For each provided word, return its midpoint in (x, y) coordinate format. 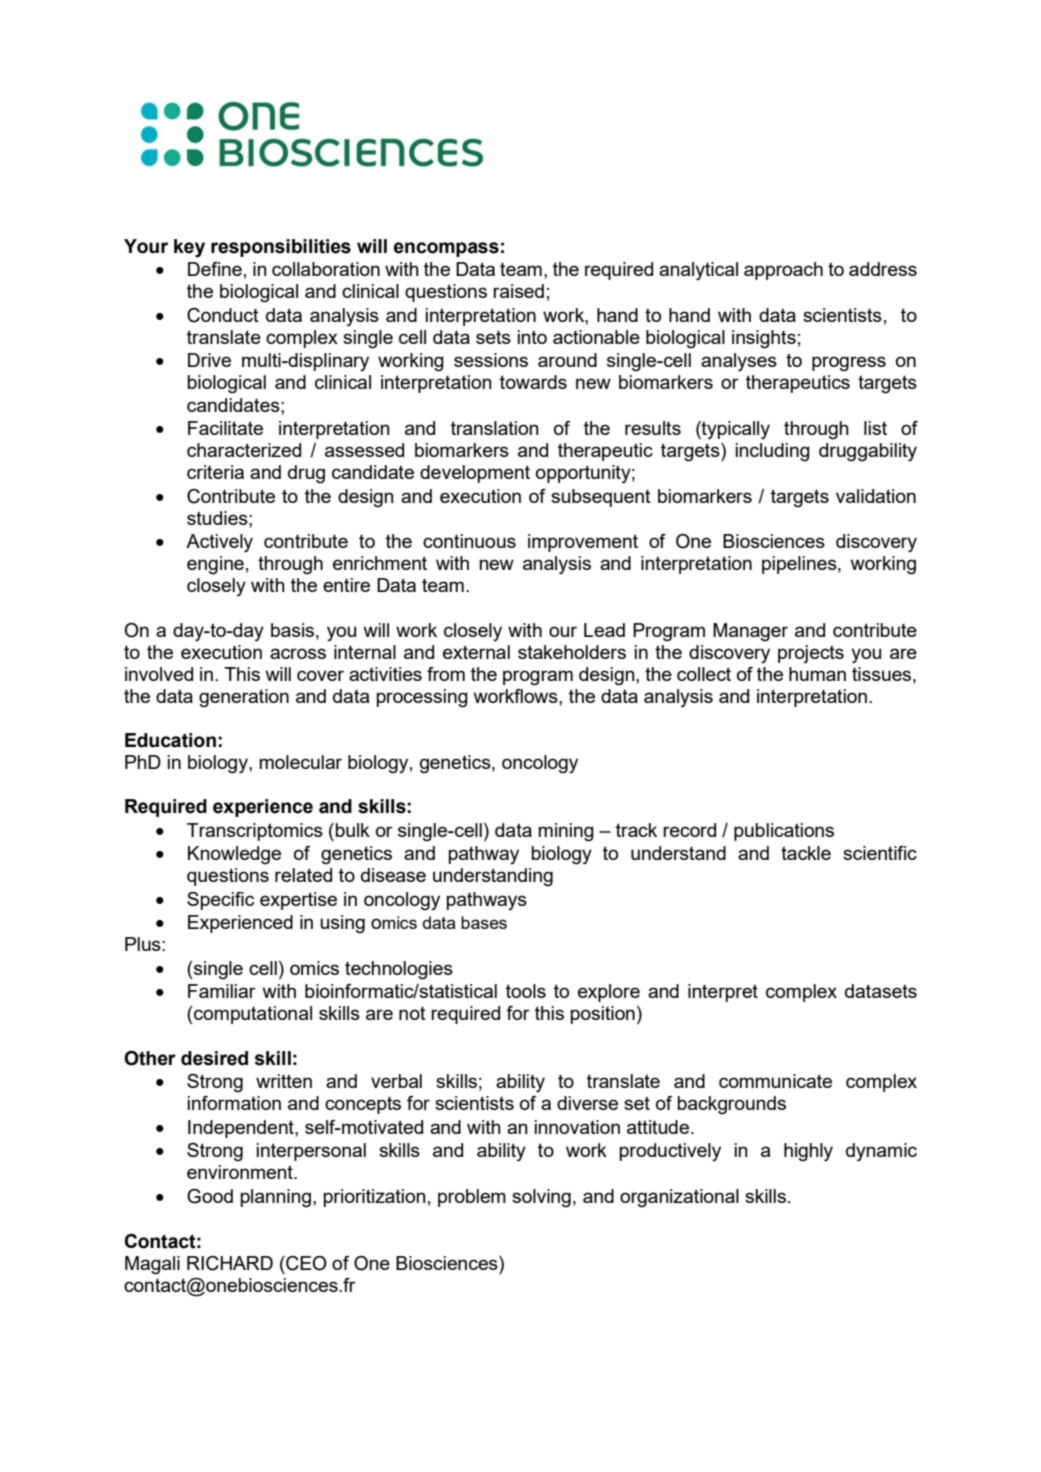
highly (808, 1152)
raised (518, 291)
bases (484, 922)
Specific (220, 901)
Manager (750, 632)
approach (783, 271)
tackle (806, 853)
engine (215, 565)
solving (541, 1198)
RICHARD (230, 1263)
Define (215, 269)
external (476, 652)
